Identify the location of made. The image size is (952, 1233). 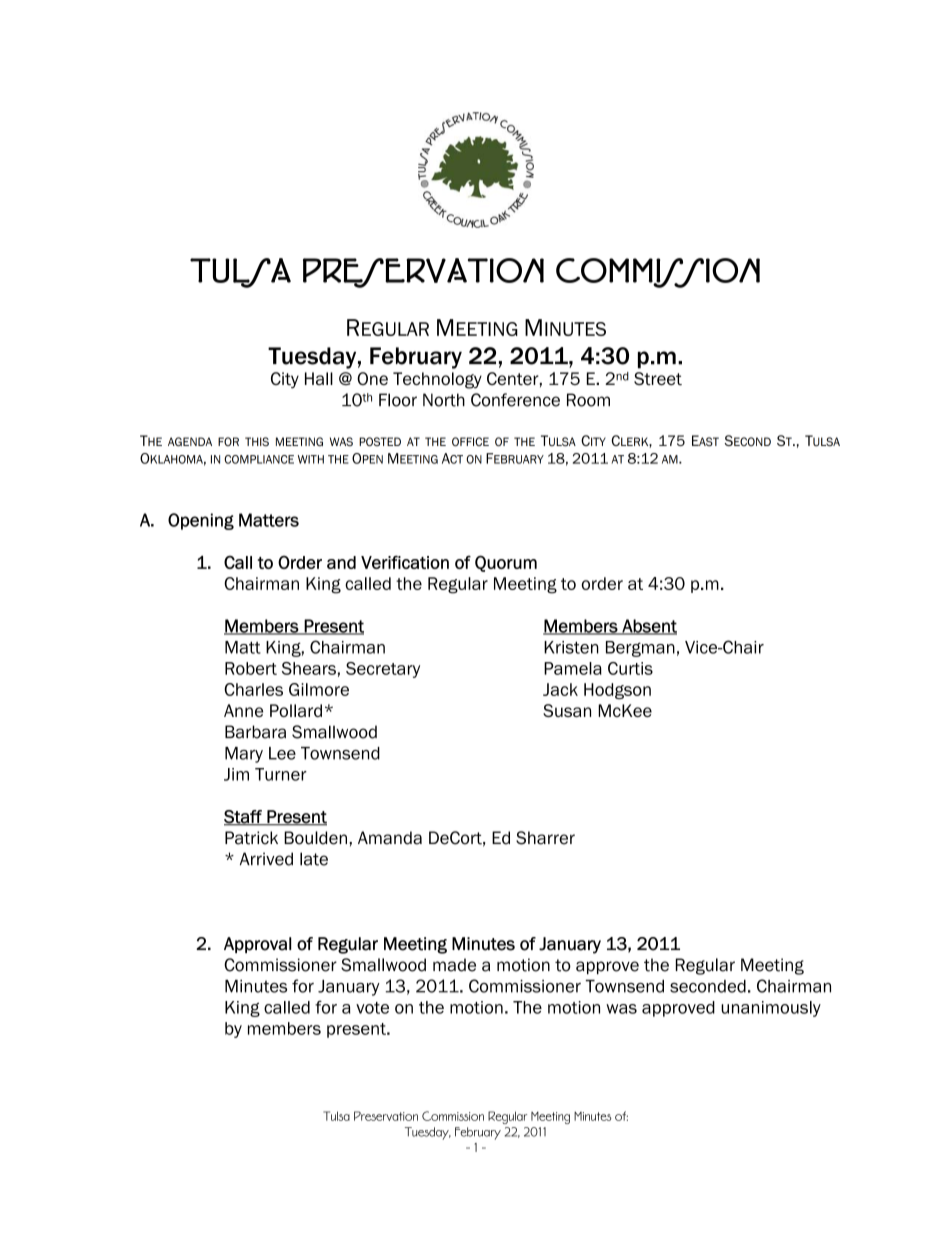
(454, 965).
